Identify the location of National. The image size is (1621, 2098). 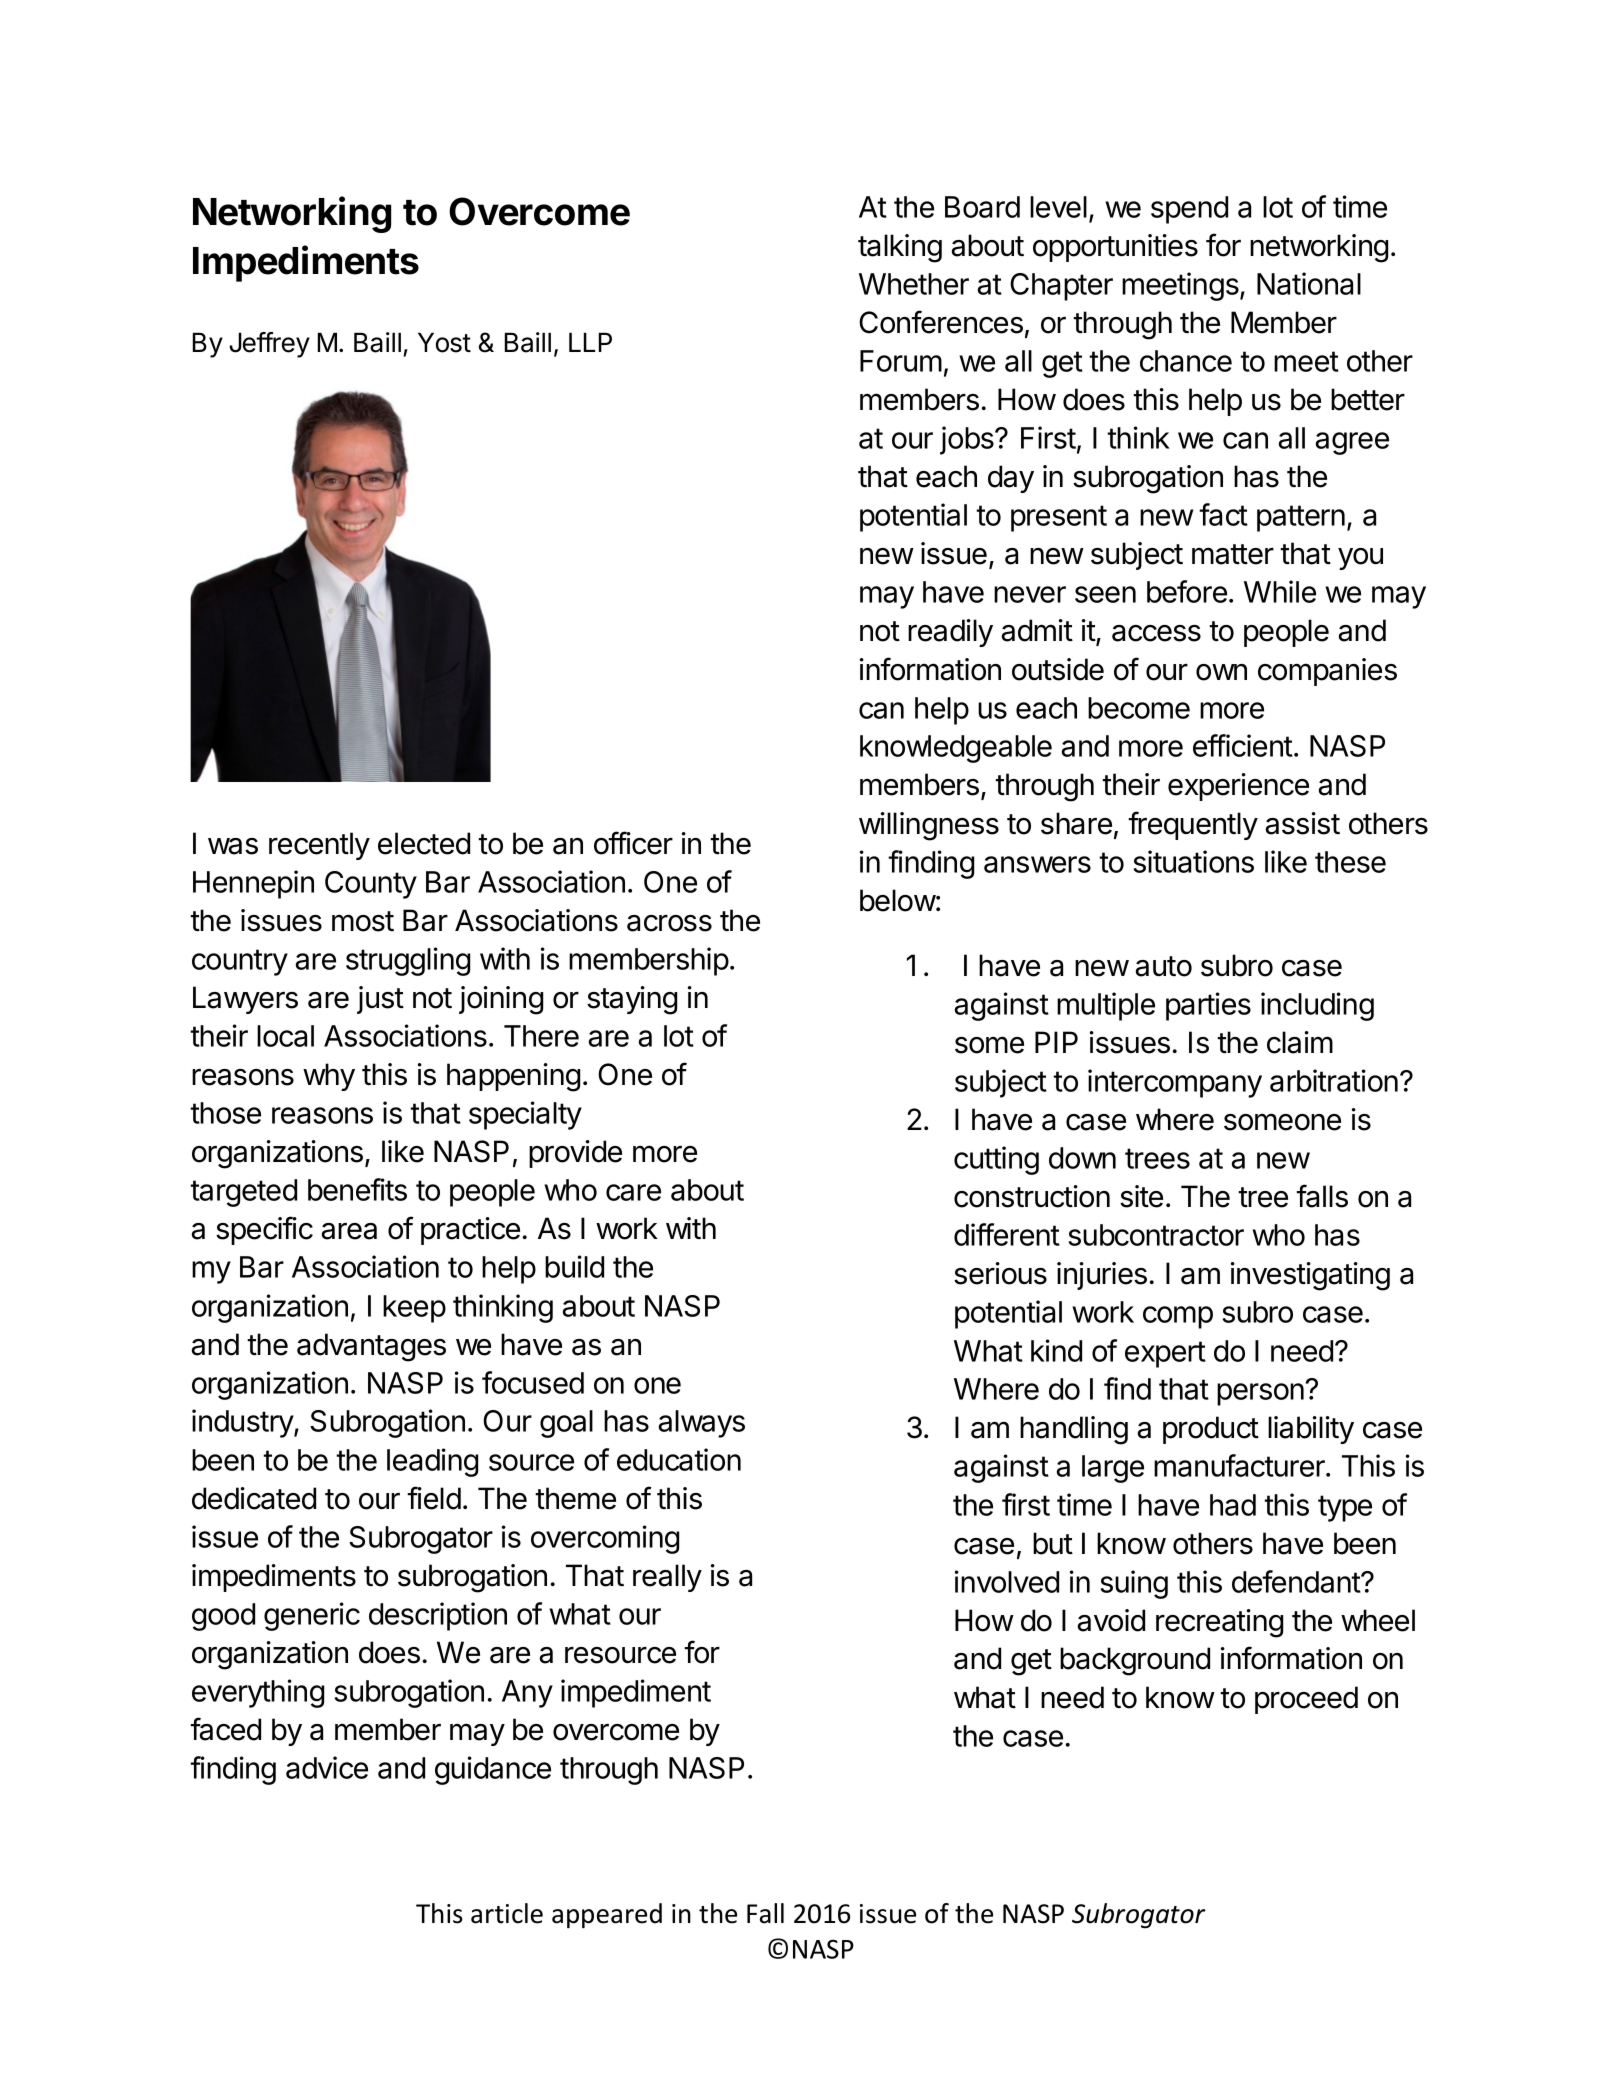
(1309, 283).
